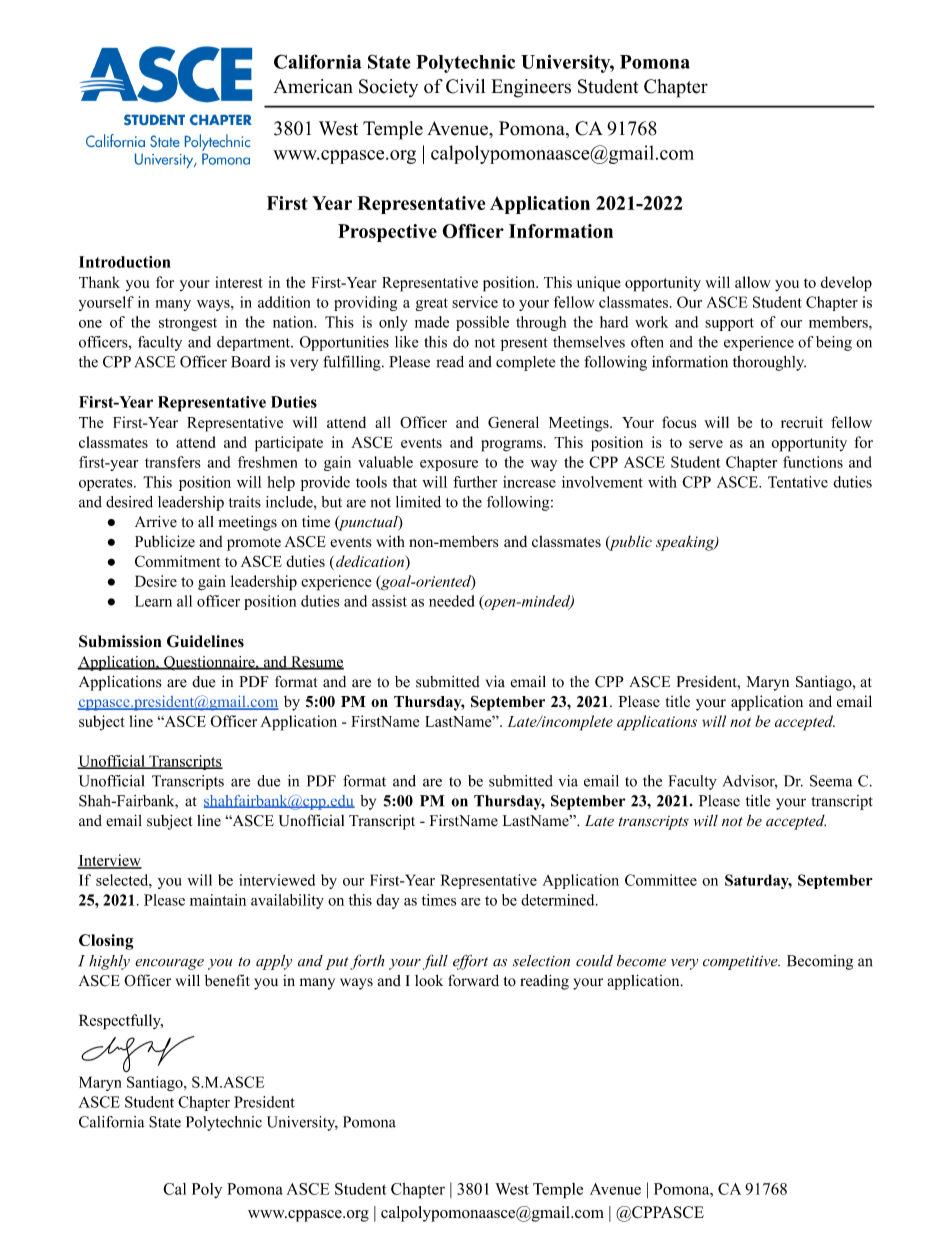 The width and height of the screenshot is (952, 1233). Describe the element at coordinates (753, 282) in the screenshot. I see `allow` at that location.
